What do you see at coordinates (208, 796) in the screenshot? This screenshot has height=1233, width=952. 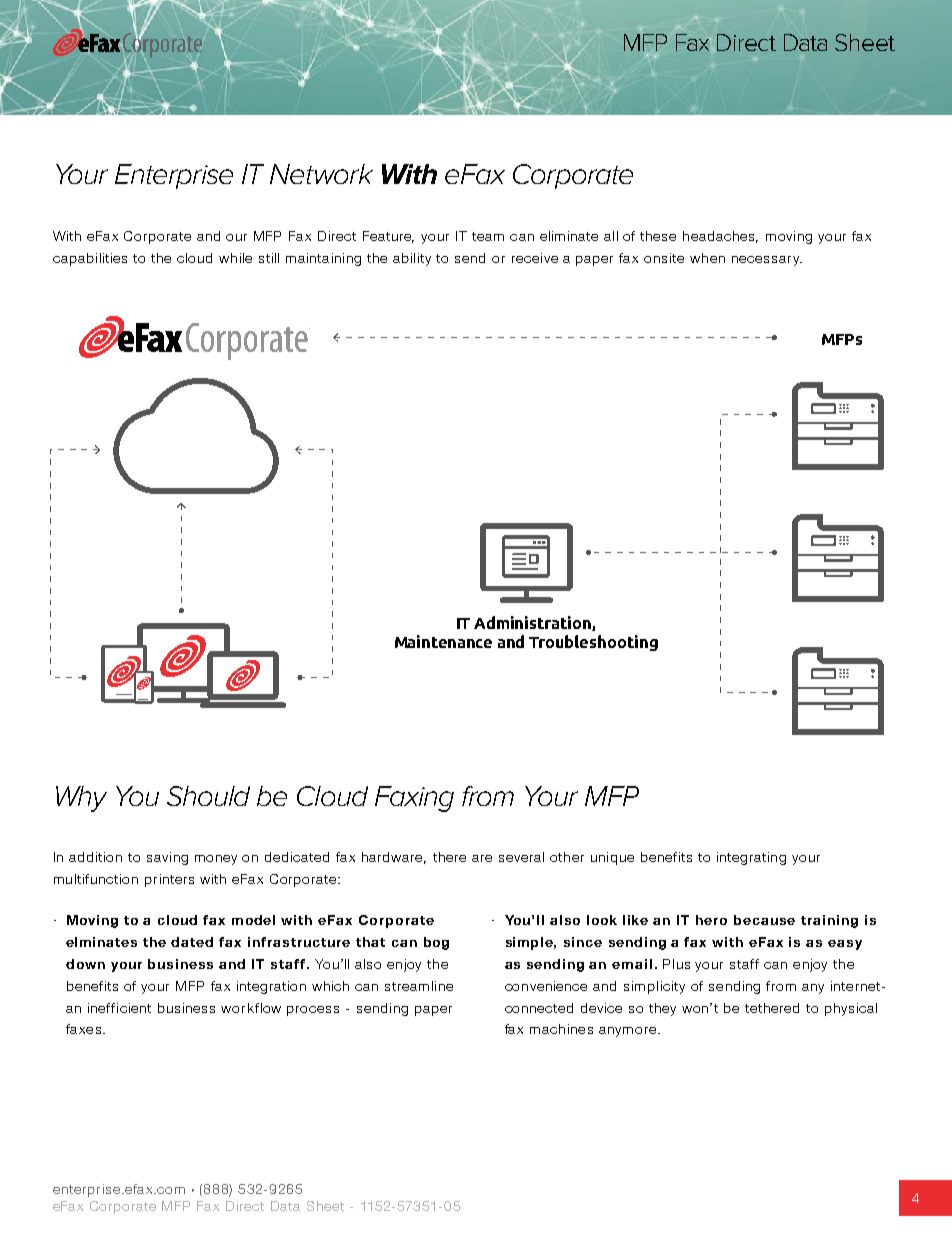 I see `Should` at bounding box center [208, 796].
